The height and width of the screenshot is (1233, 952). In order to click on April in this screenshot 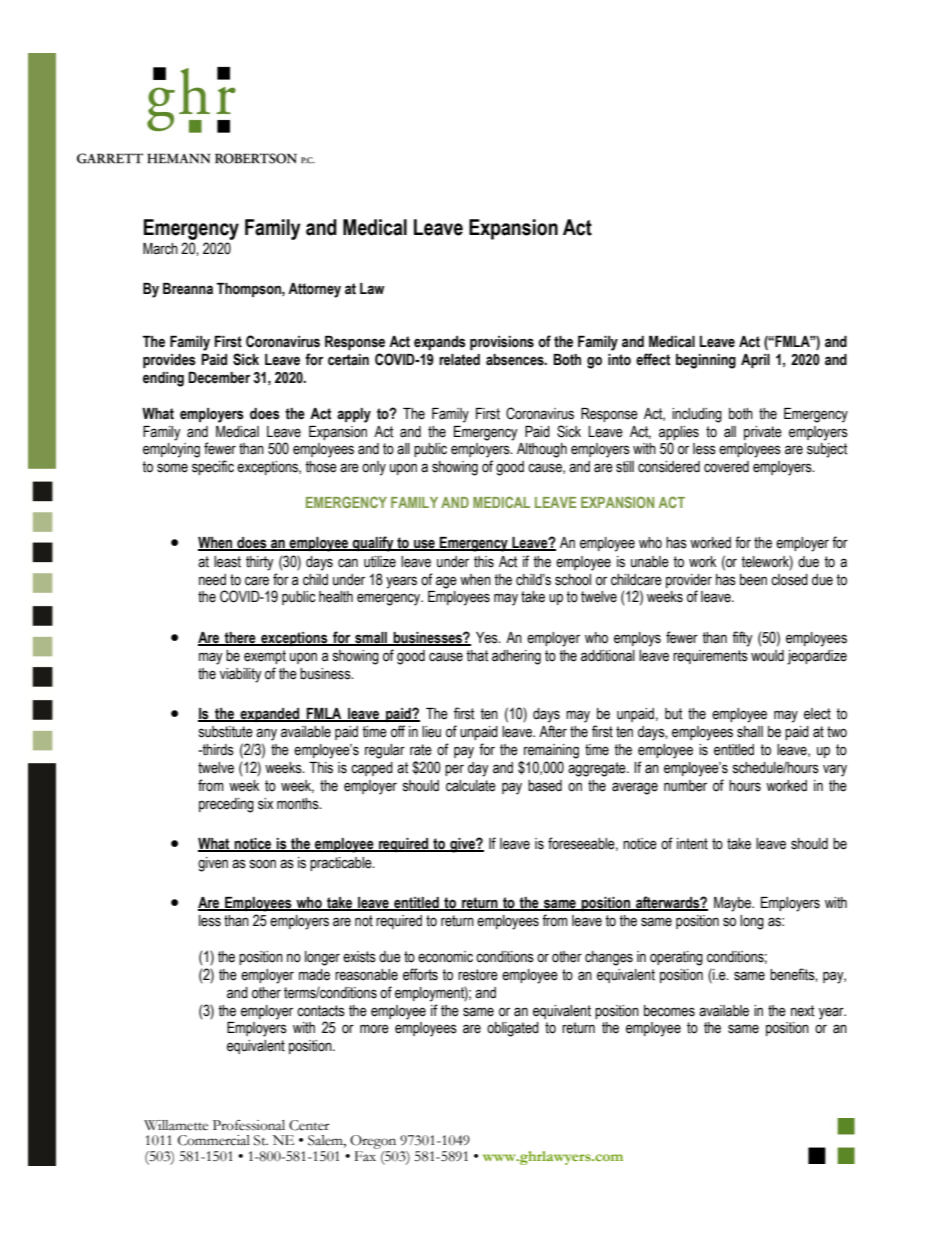, I will do `click(755, 361)`.
